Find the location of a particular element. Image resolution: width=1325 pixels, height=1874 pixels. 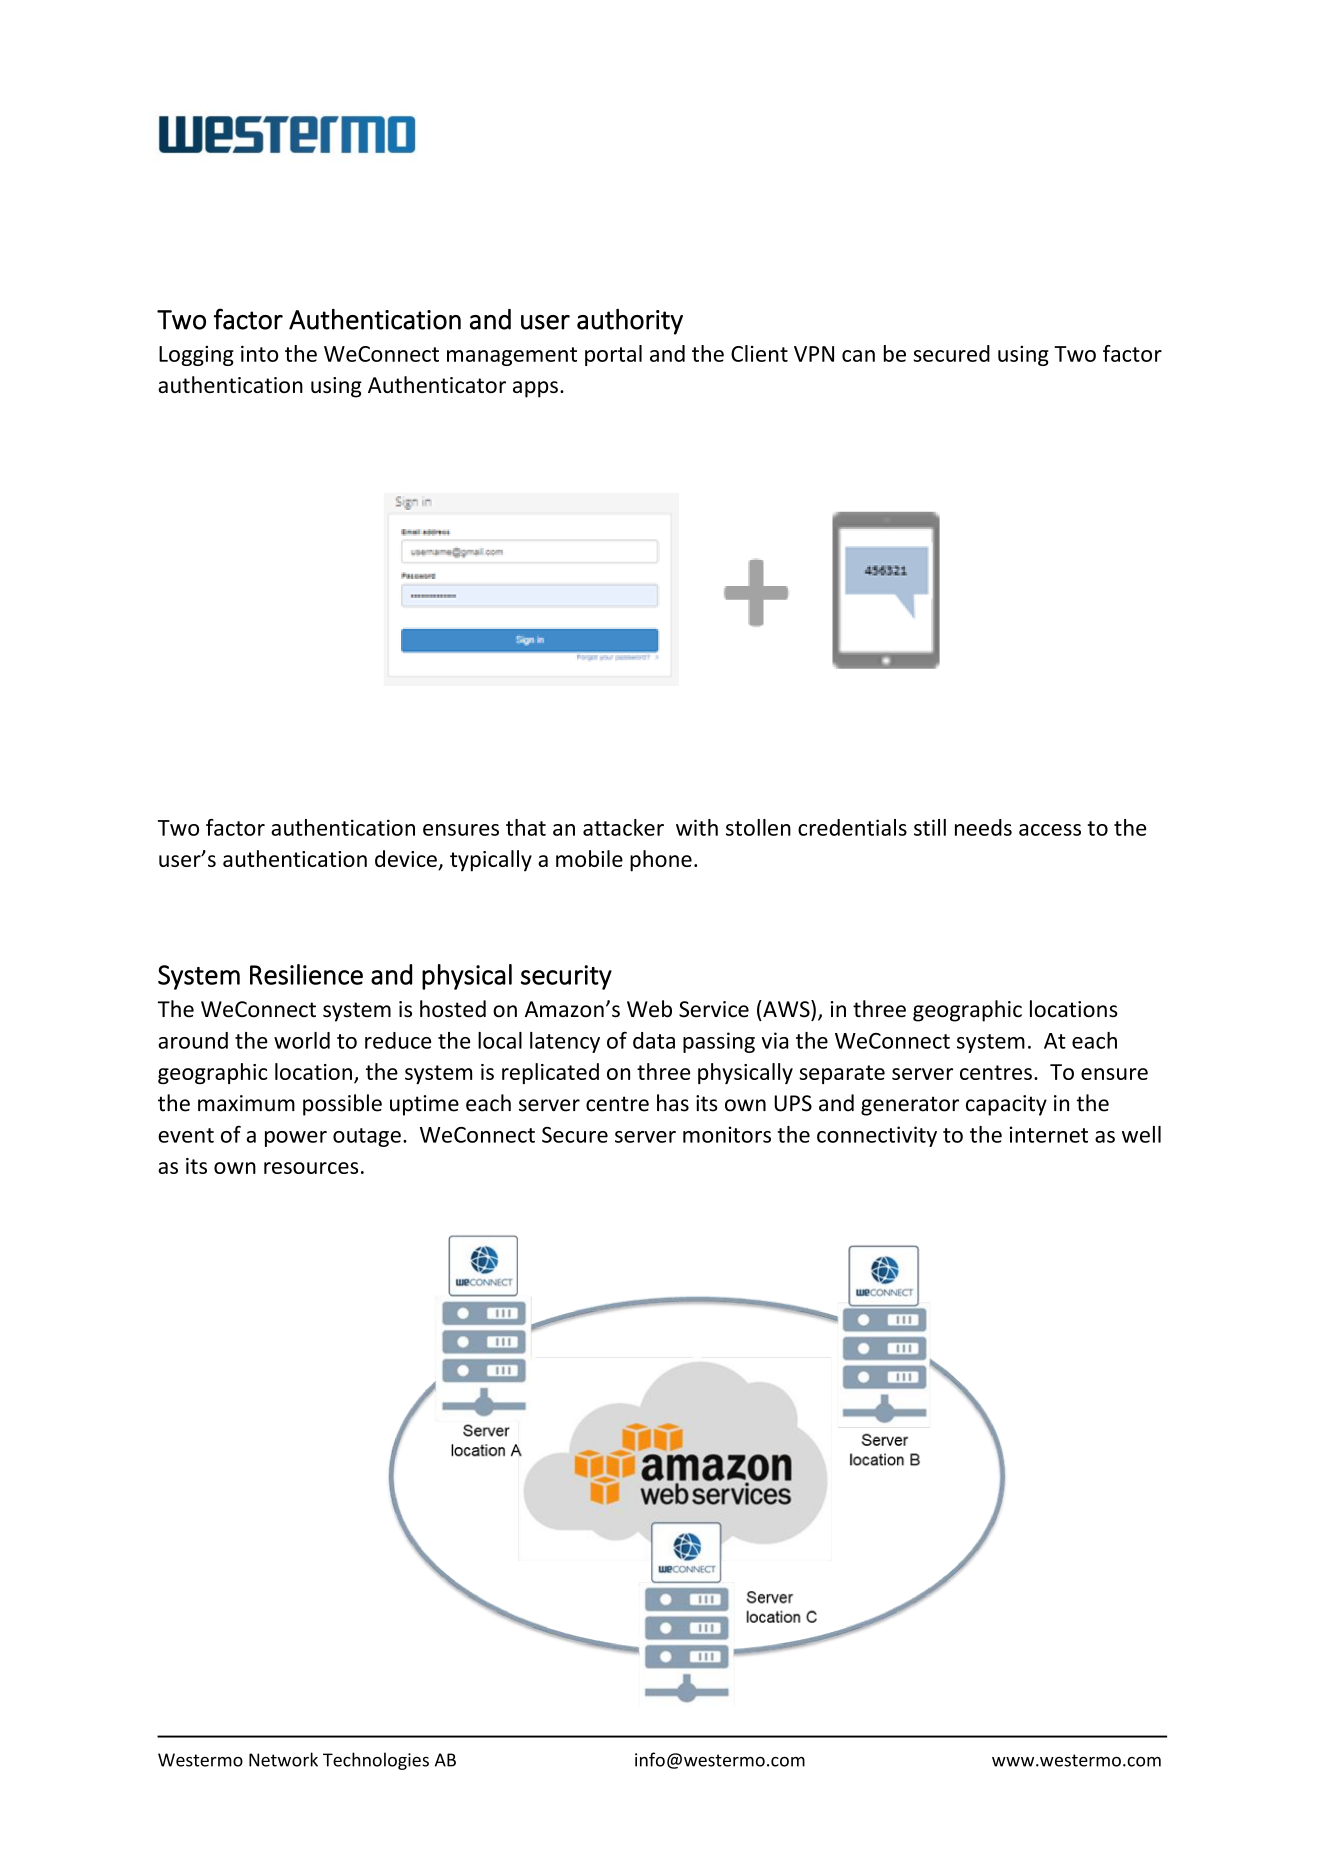

with is located at coordinates (697, 827).
